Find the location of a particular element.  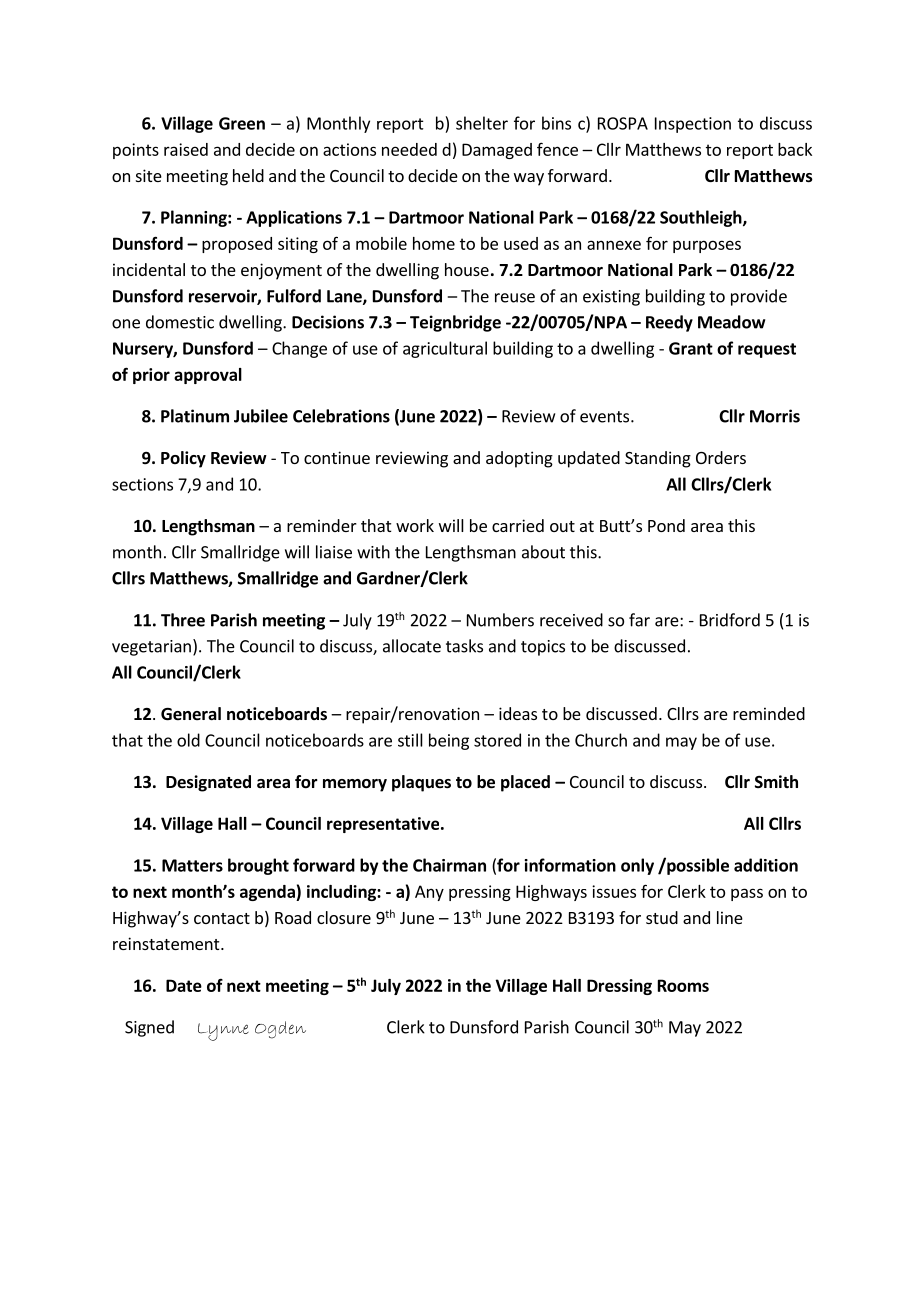

raised is located at coordinates (186, 149).
